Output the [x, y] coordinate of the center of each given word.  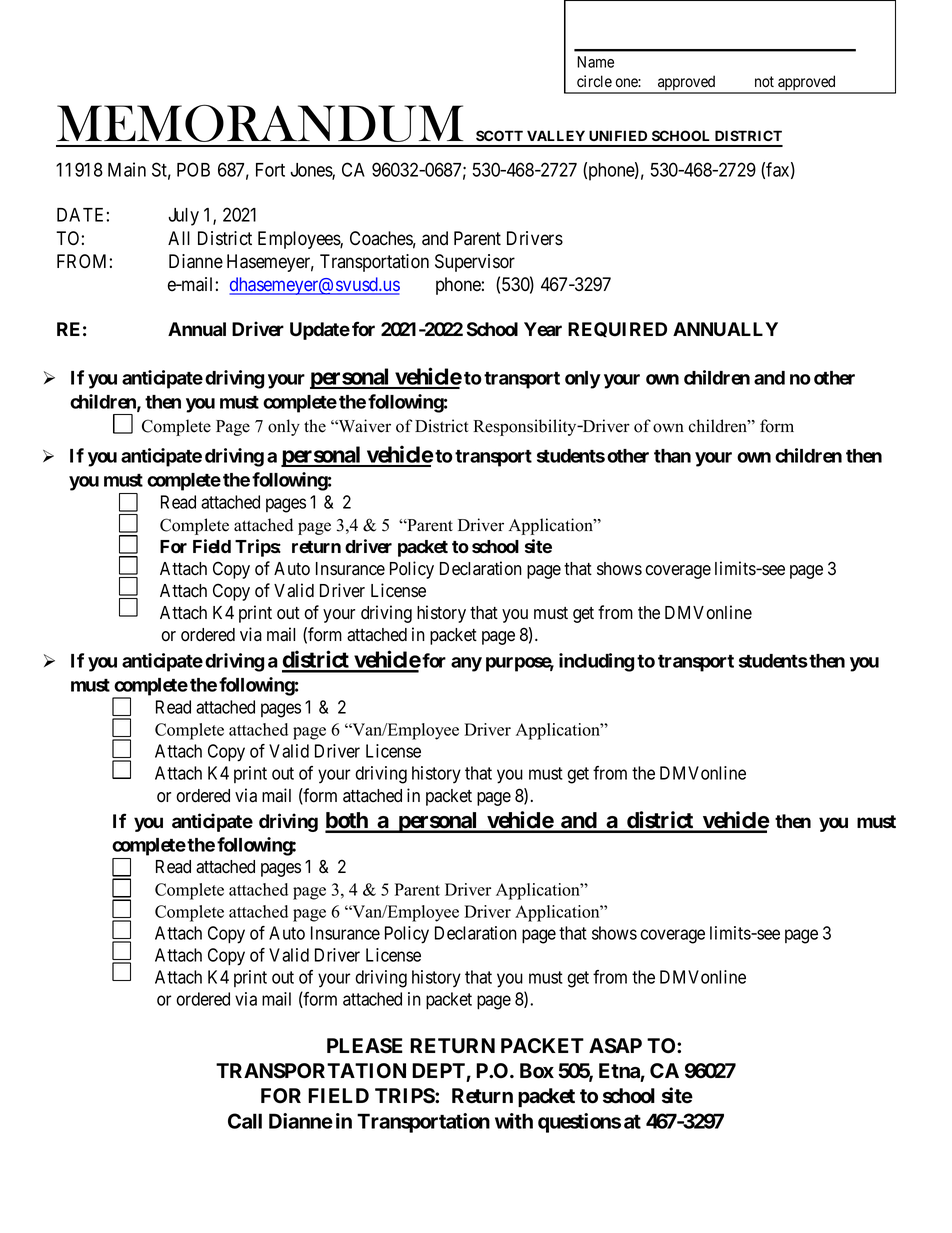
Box [537, 1071]
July [183, 217]
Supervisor [475, 263]
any [466, 664]
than [672, 456]
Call [245, 1121]
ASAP [615, 1046]
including [596, 662]
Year [543, 329]
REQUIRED [617, 329]
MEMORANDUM [260, 123]
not [764, 81]
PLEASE [365, 1046]
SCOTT [499, 135]
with [514, 1121]
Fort [270, 170]
